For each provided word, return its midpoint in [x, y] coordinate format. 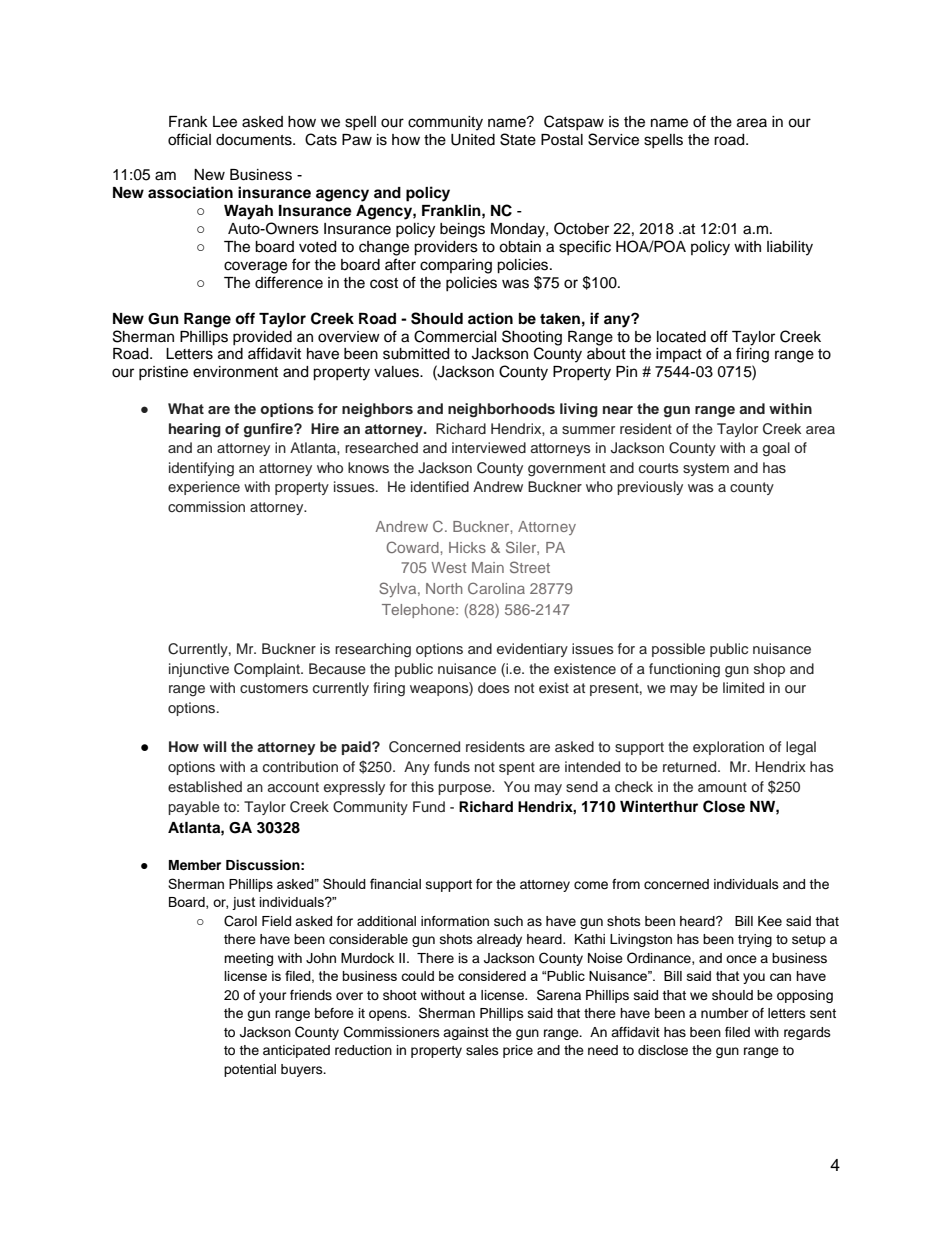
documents [255, 140]
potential [250, 1070]
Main [488, 567]
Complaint [268, 670]
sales [482, 1050]
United [473, 140]
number [725, 1013]
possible [678, 650]
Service [613, 139]
